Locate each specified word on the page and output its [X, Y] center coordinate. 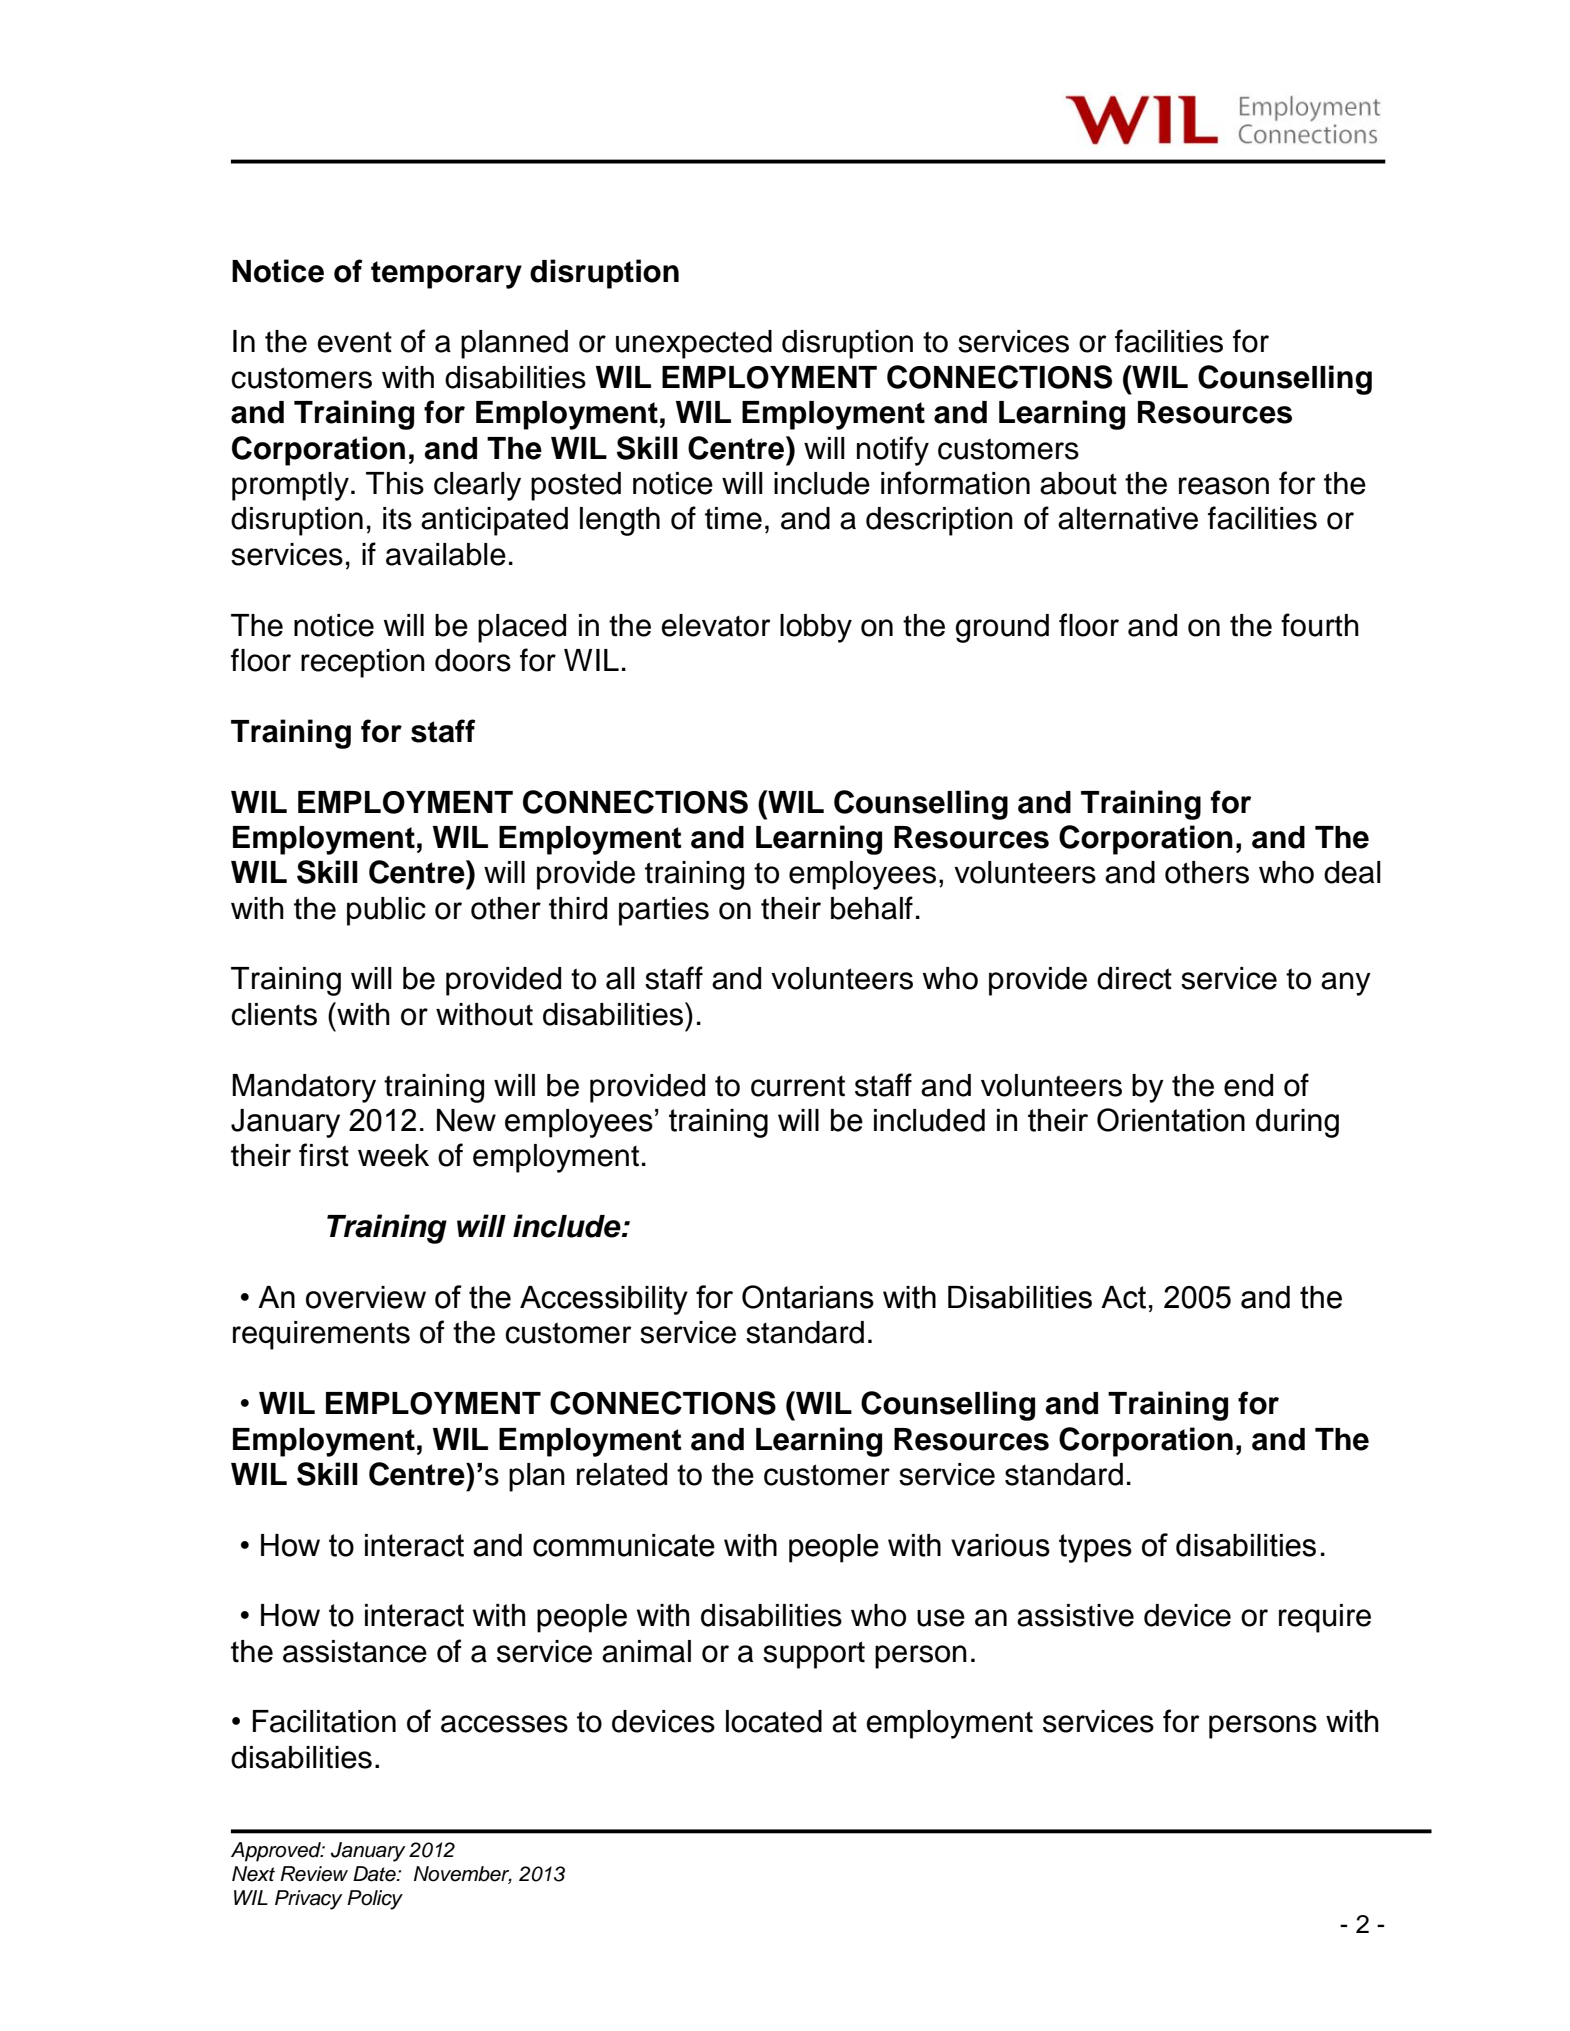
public [386, 911]
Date [375, 1874]
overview [366, 1297]
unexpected [694, 344]
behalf [872, 908]
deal [1352, 872]
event [354, 342]
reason [1224, 486]
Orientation [1171, 1120]
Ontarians [808, 1297]
